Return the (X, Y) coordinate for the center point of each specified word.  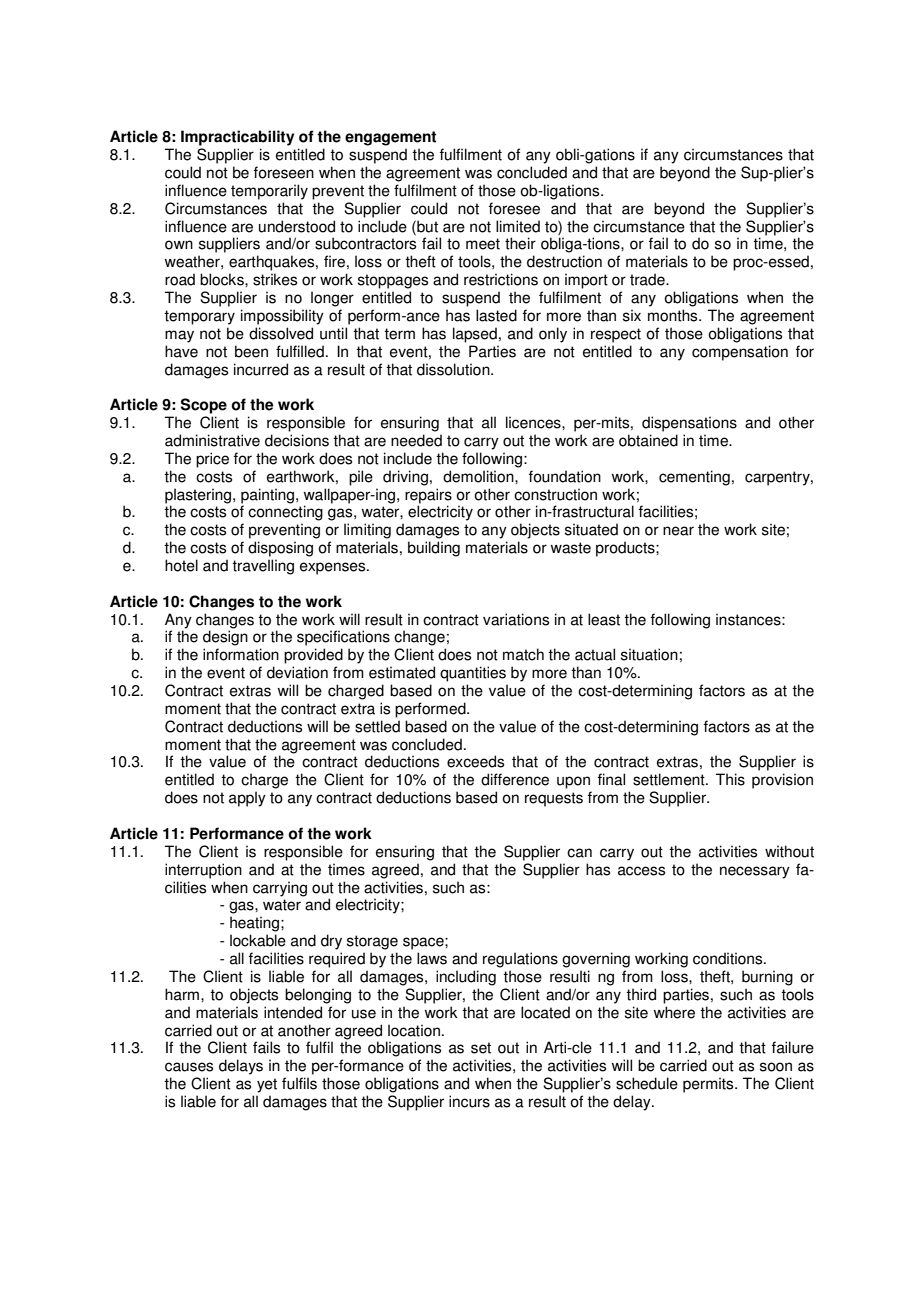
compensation (740, 353)
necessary (755, 872)
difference (515, 779)
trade (648, 279)
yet (267, 1085)
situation (649, 654)
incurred (261, 369)
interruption (203, 871)
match (523, 654)
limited (518, 226)
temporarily (269, 192)
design (225, 638)
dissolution (454, 369)
